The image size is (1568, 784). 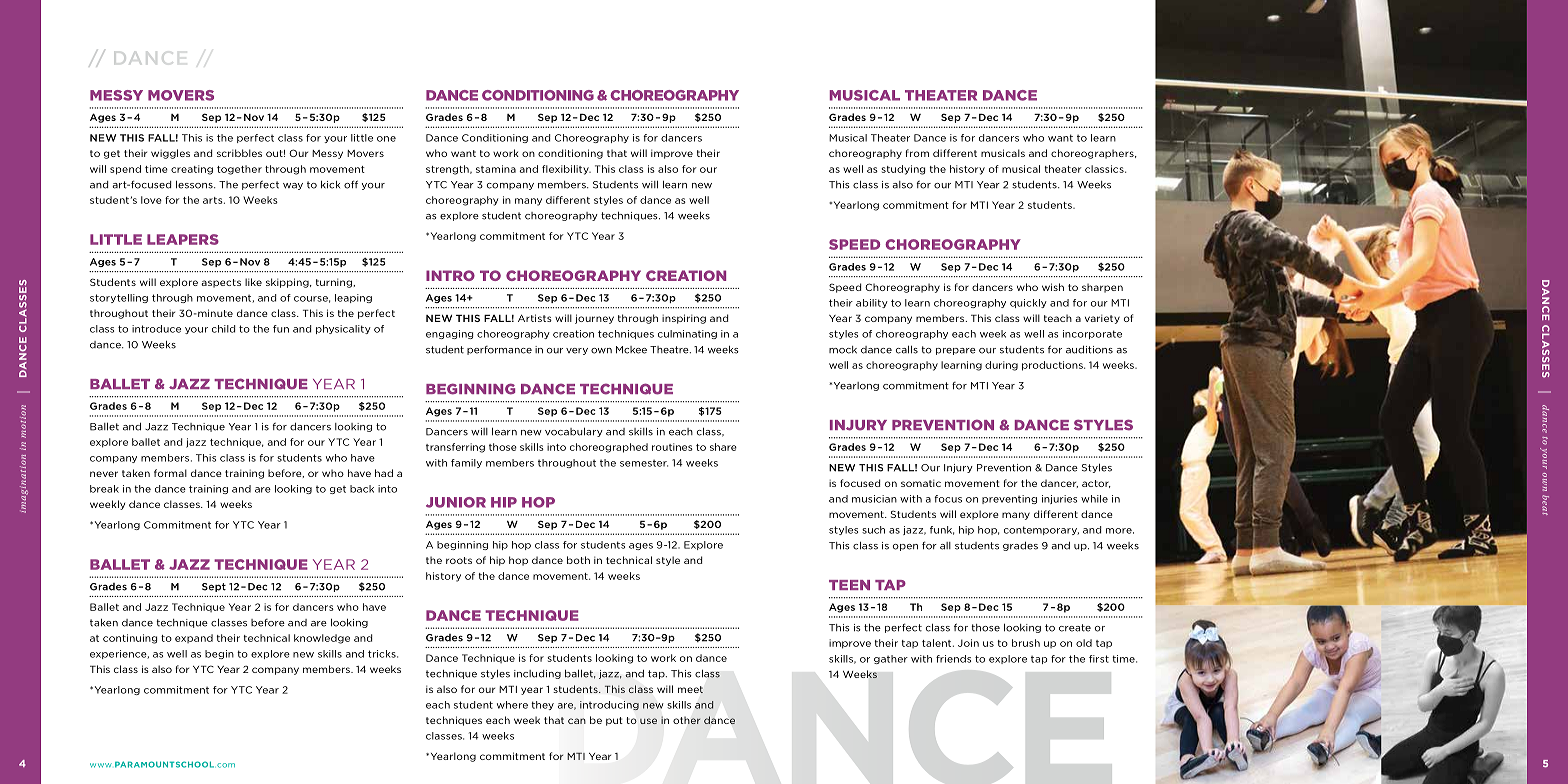 I want to click on from, so click(x=917, y=153).
